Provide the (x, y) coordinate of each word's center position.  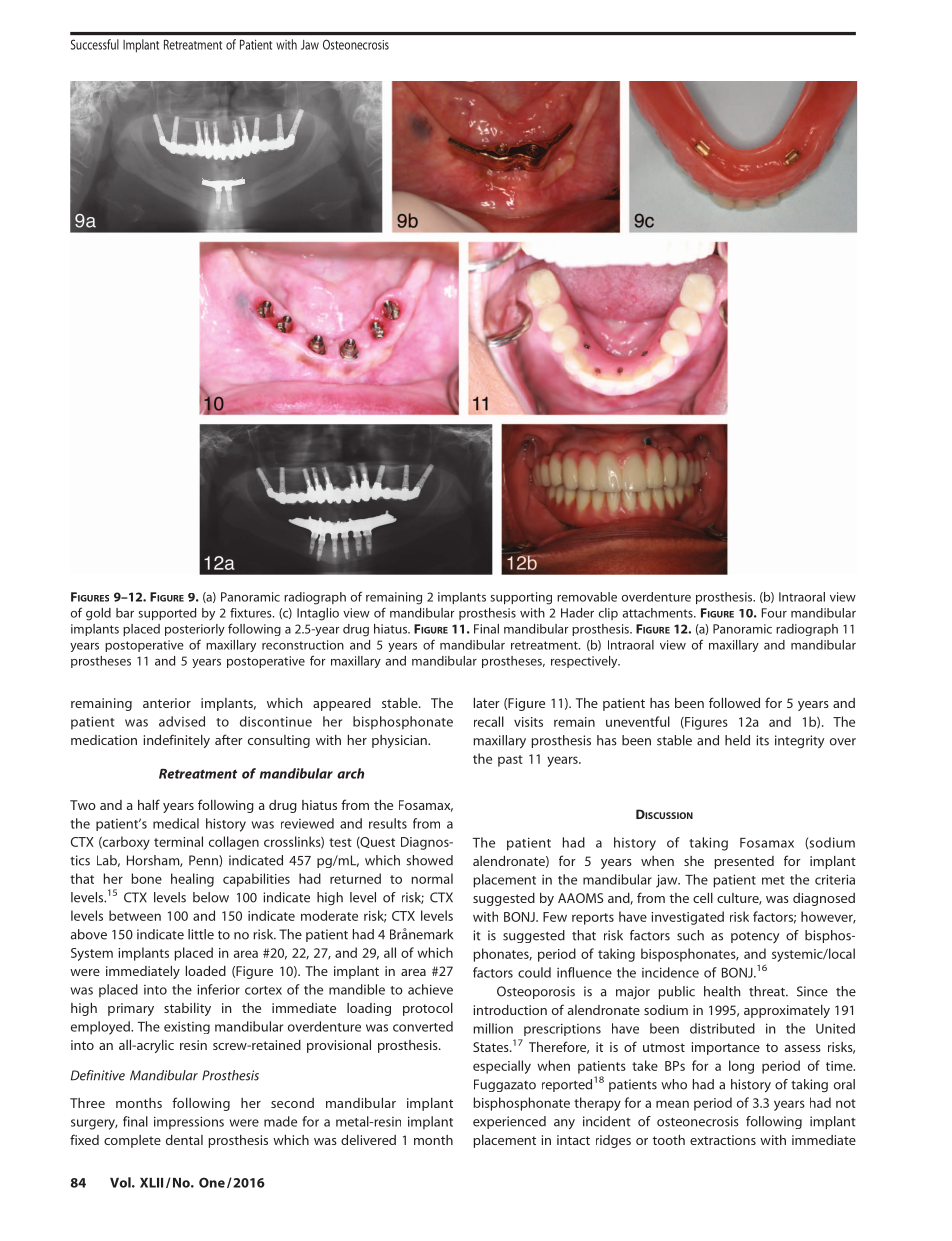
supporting (521, 598)
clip (608, 614)
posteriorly (195, 630)
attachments (659, 613)
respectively (585, 662)
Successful (95, 44)
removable (587, 597)
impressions (189, 1123)
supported (167, 614)
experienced (509, 1122)
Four (774, 613)
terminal (178, 841)
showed (429, 860)
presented (744, 862)
